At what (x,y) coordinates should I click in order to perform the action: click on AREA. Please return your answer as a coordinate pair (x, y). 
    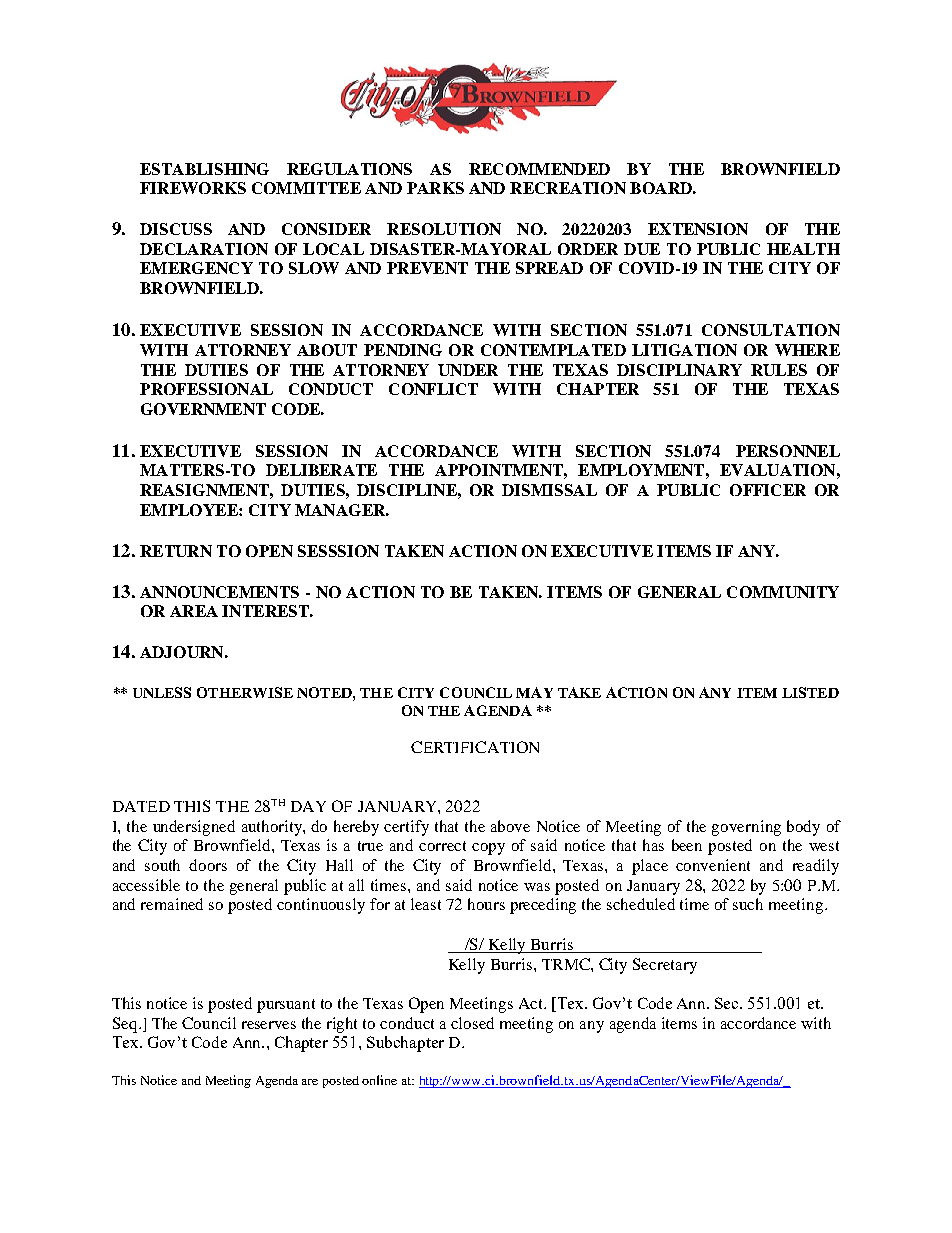
    Looking at the image, I should click on (194, 611).
